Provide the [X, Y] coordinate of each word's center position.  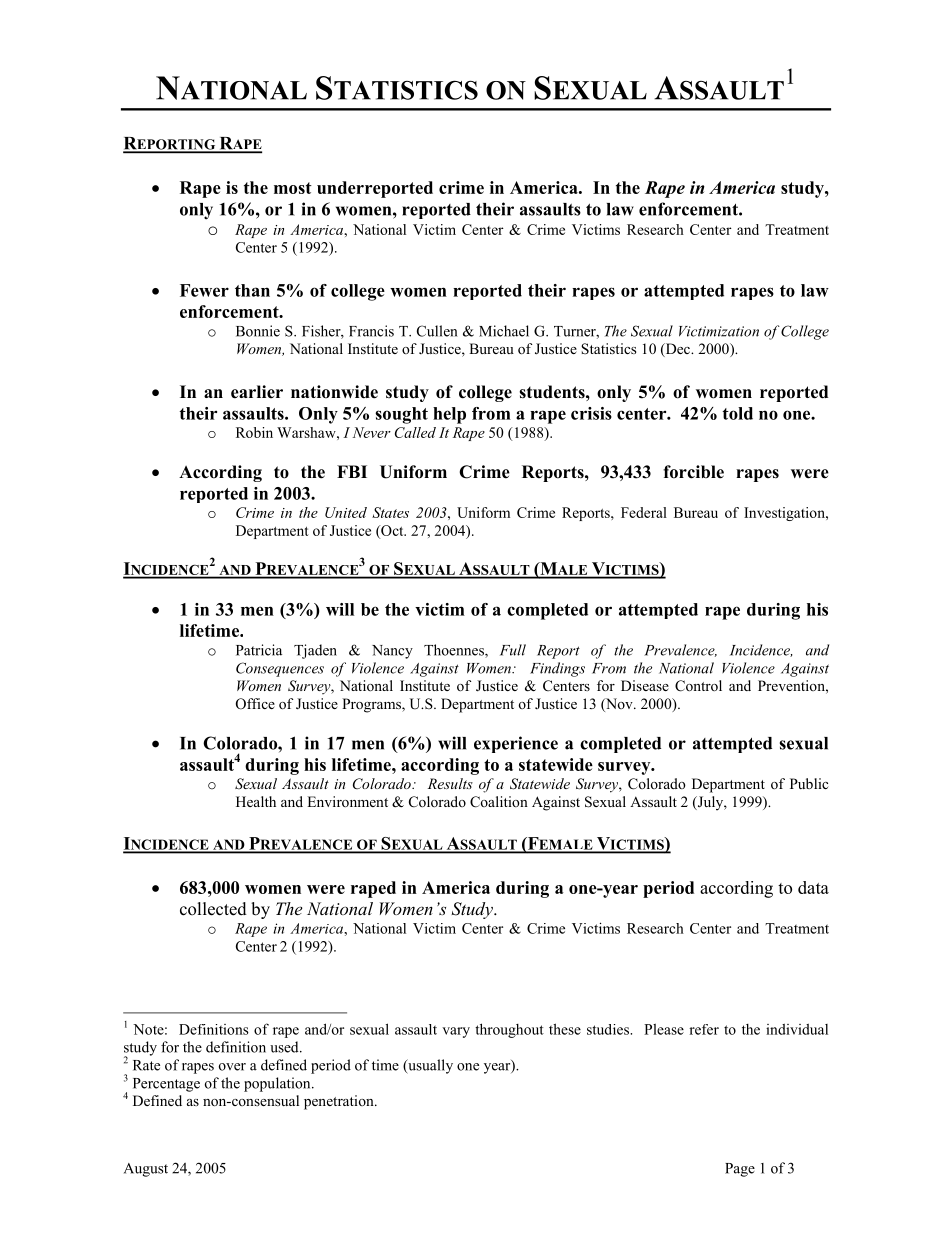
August [146, 1170]
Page [740, 1170]
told [737, 413]
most [293, 188]
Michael [504, 331]
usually [429, 1066]
